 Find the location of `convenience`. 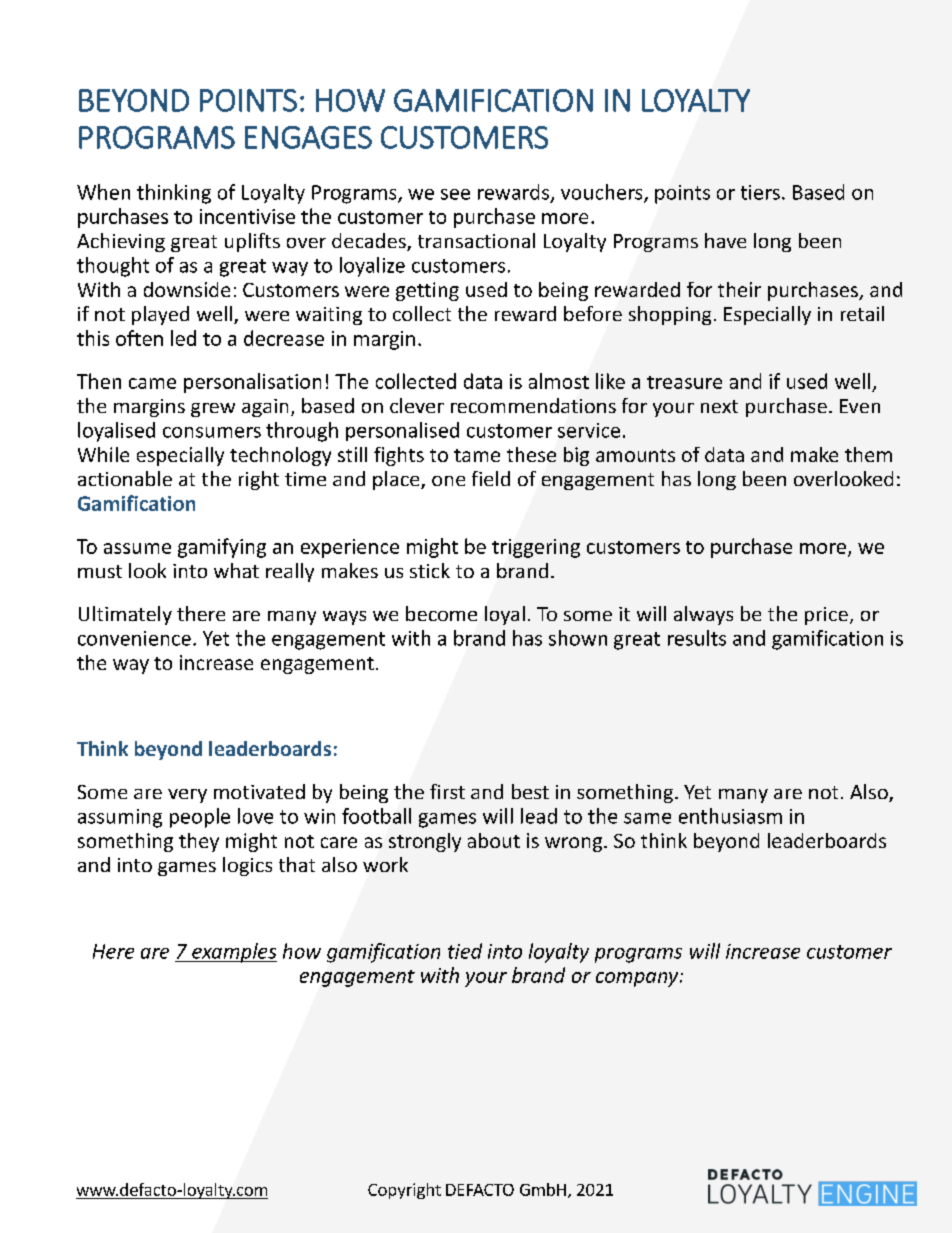

convenience is located at coordinates (134, 638).
